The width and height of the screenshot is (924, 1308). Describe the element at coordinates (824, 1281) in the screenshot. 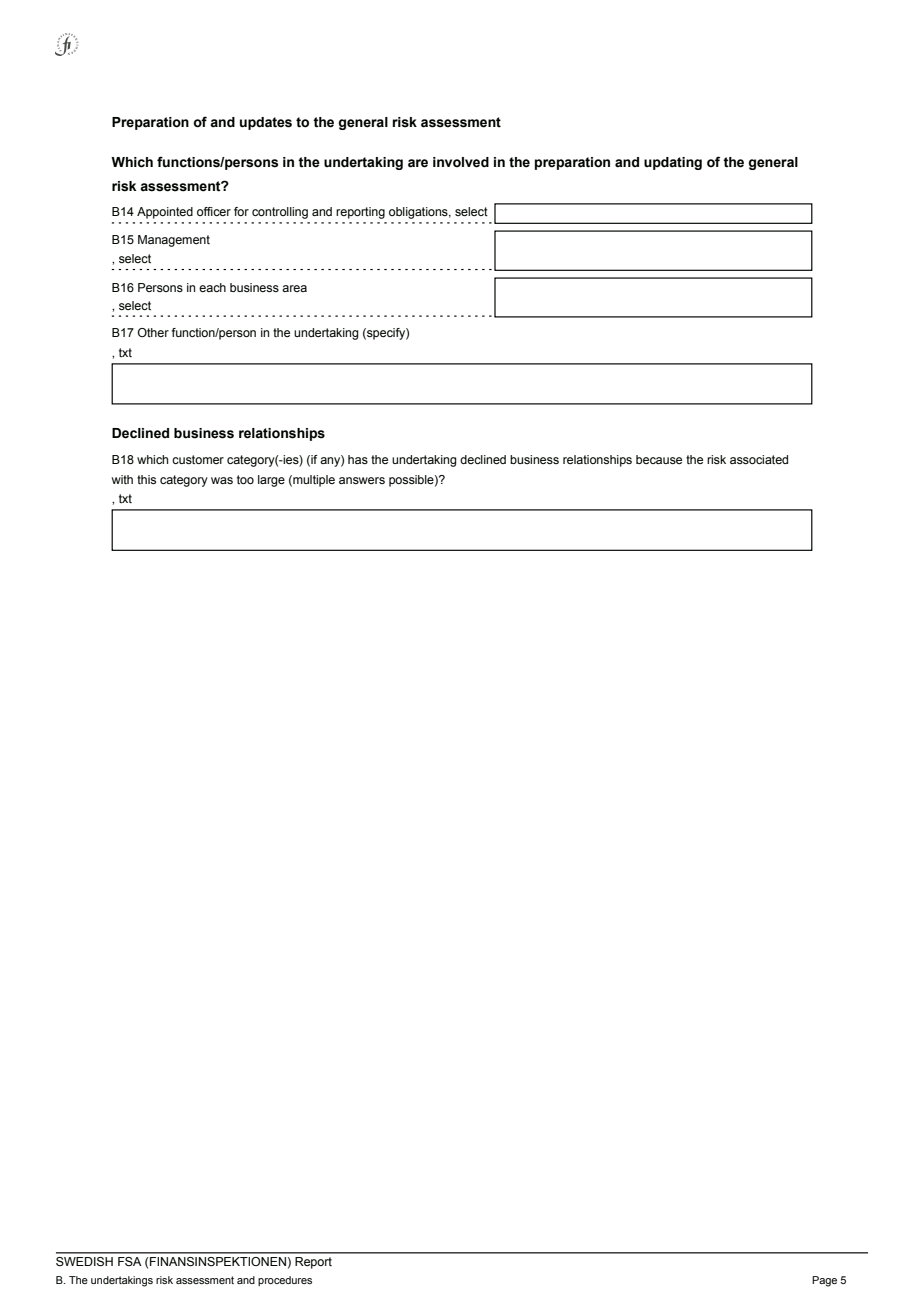

I see `Page` at that location.
